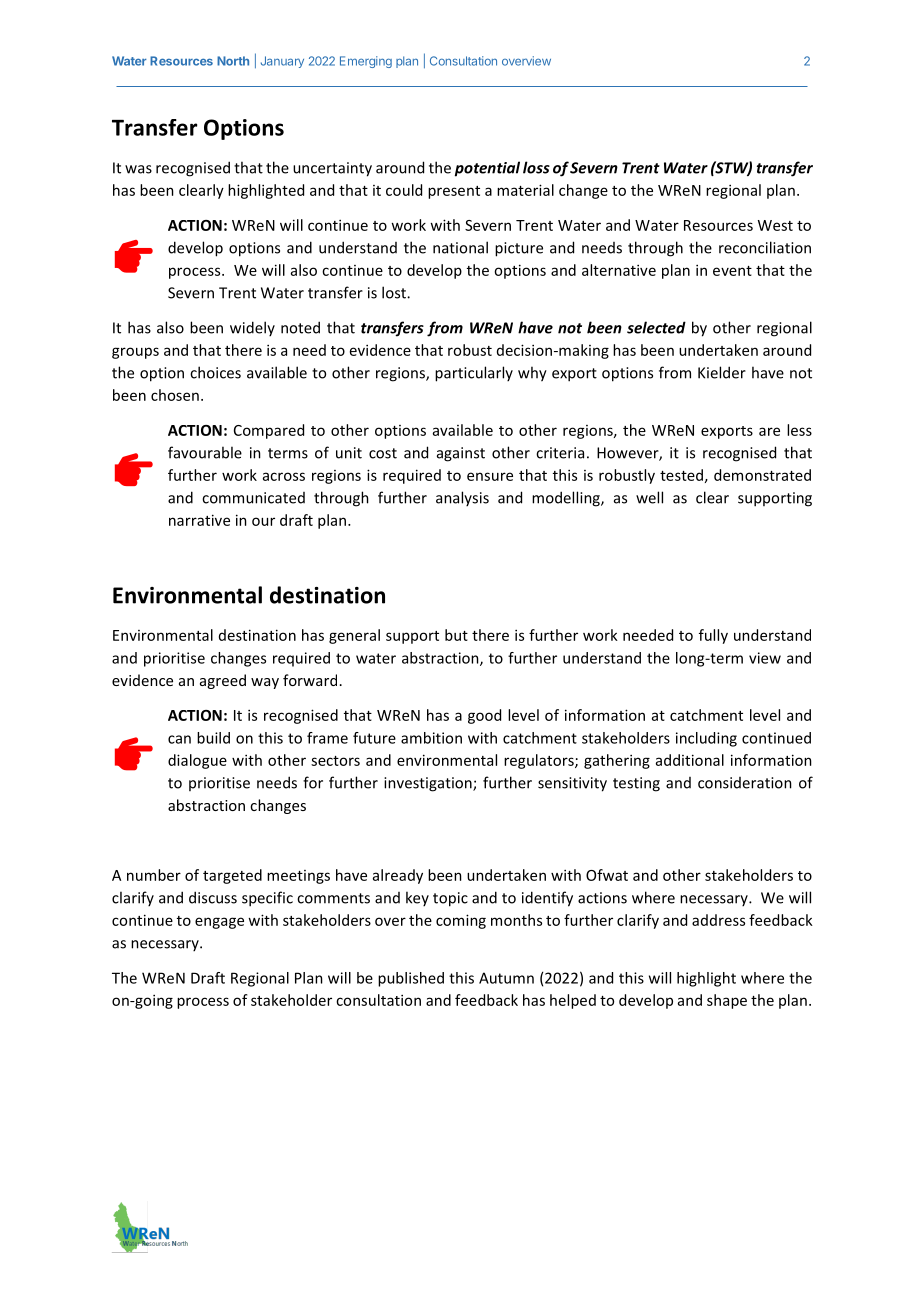  Describe the element at coordinates (431, 738) in the document. I see `ambition` at that location.
